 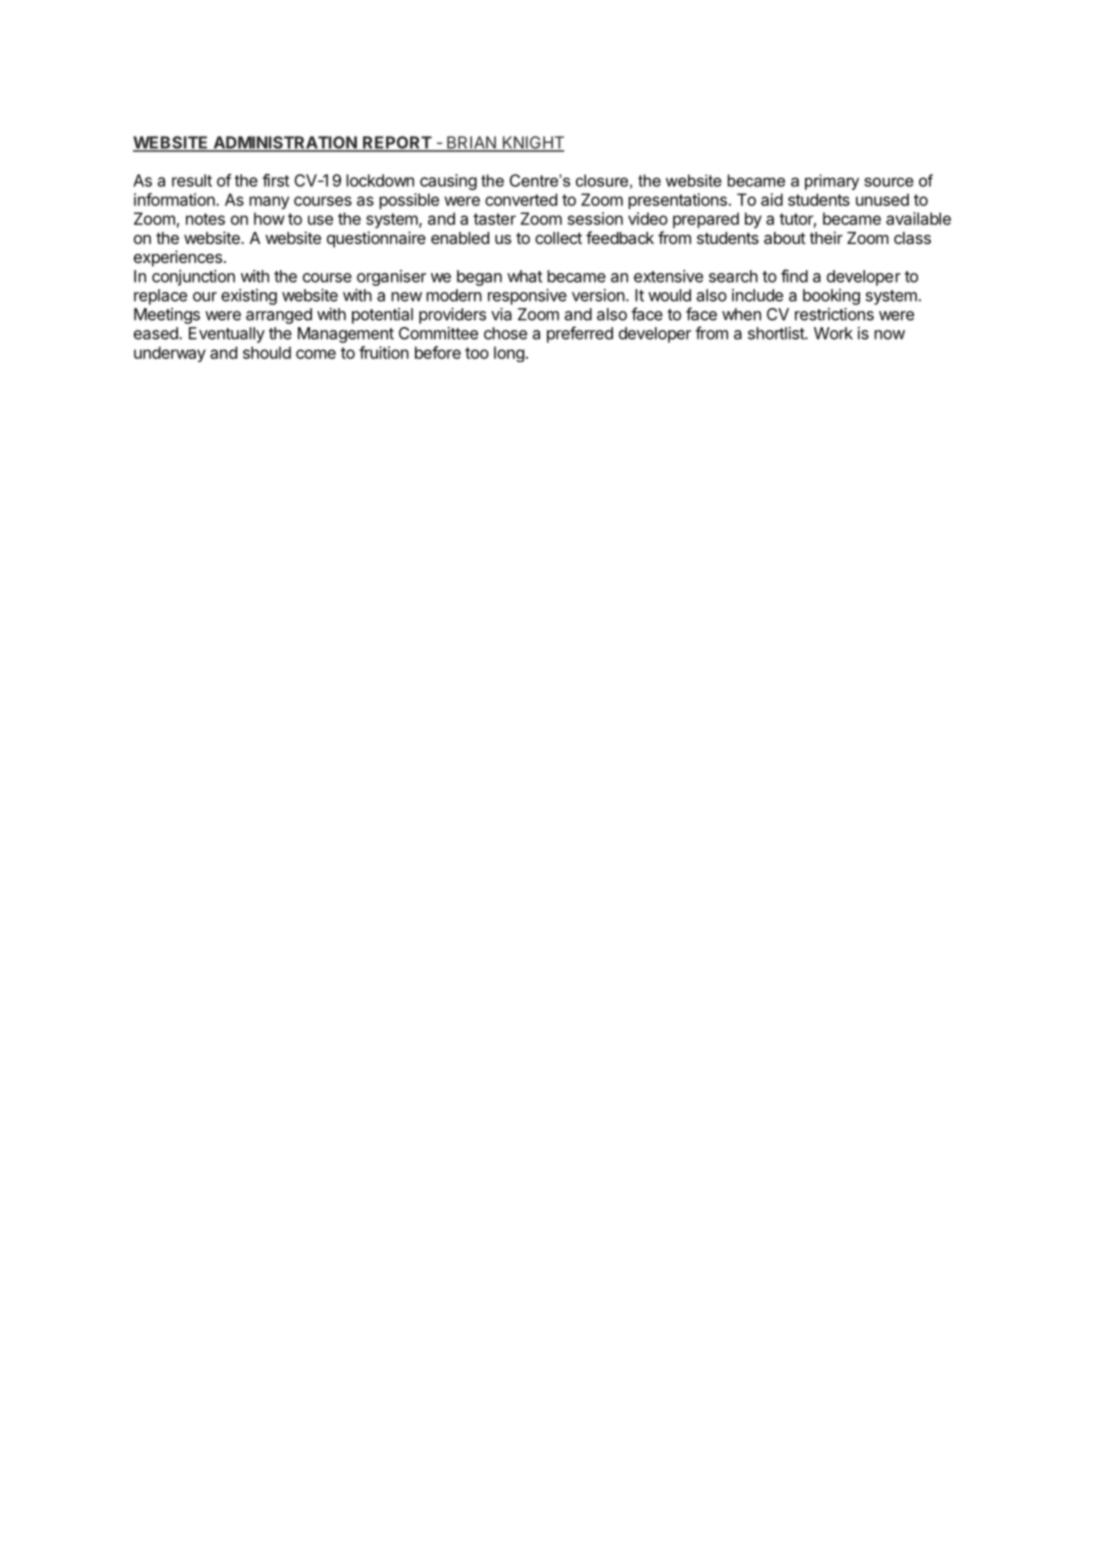 What do you see at coordinates (826, 237) in the screenshot?
I see `their` at bounding box center [826, 237].
